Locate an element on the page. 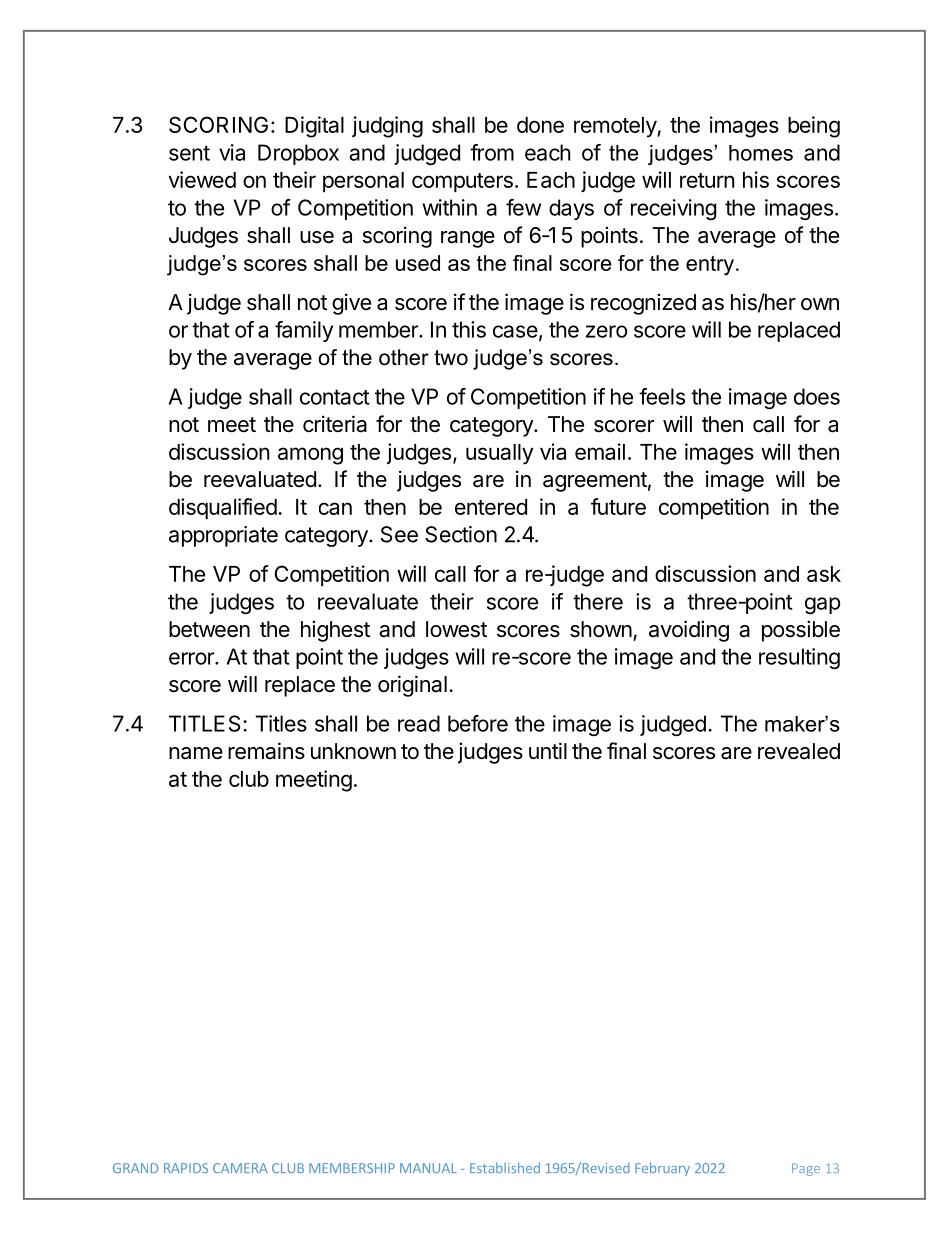  Established is located at coordinates (505, 1167).
